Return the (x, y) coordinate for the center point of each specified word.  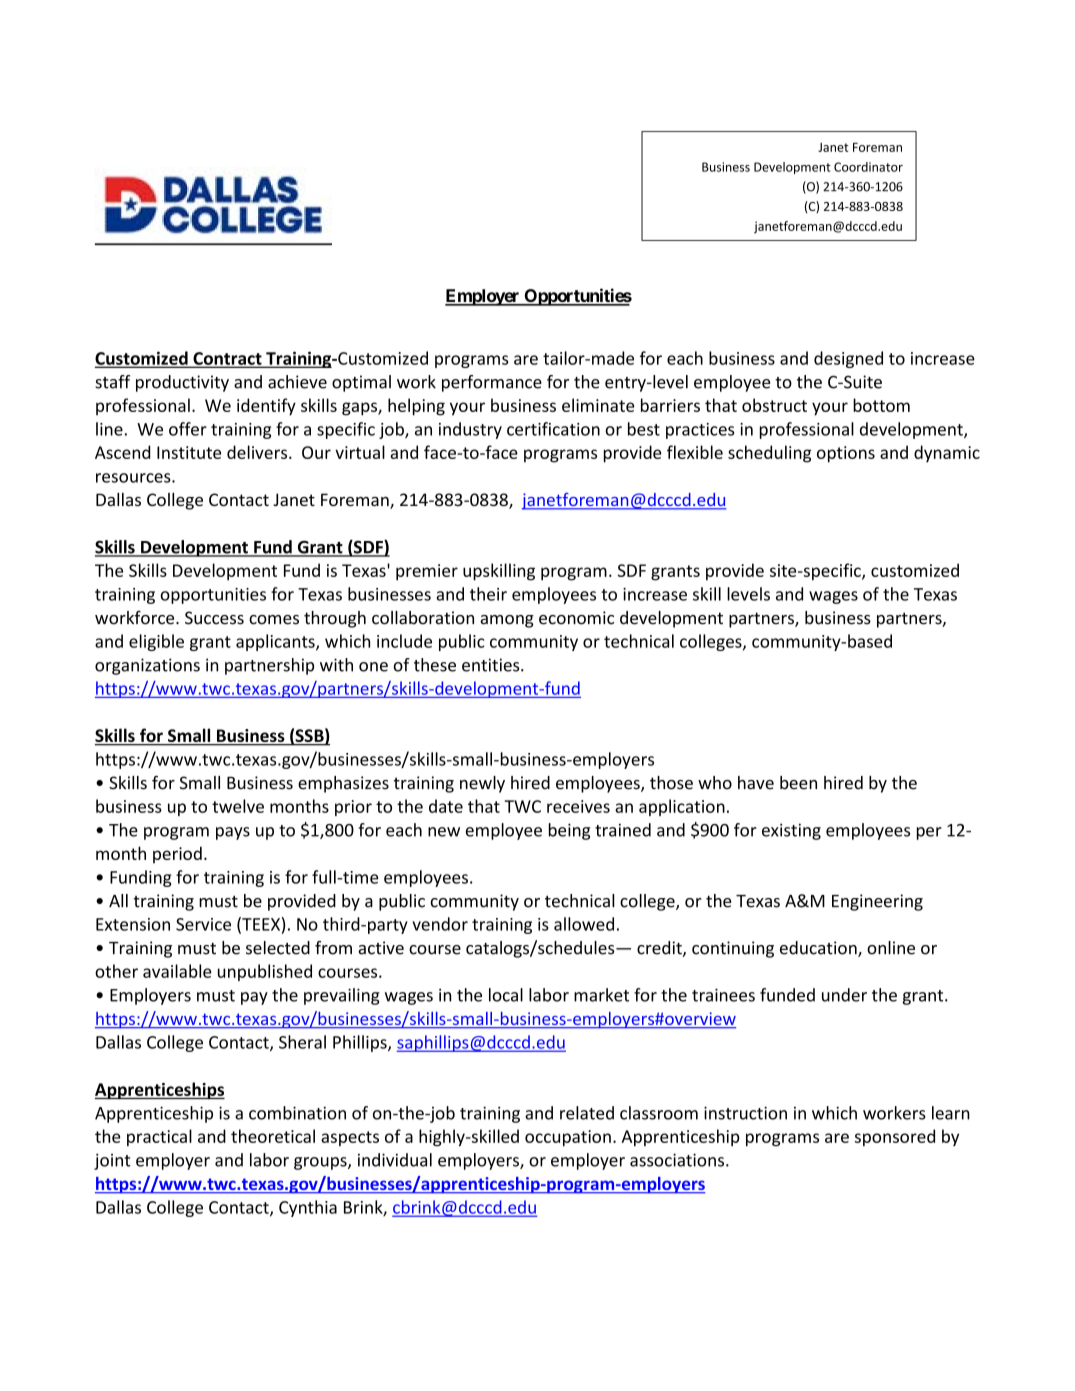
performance (492, 383)
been (798, 783)
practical (159, 1137)
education (819, 949)
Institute (189, 452)
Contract (227, 359)
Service (203, 924)
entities (492, 665)
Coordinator (868, 167)
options (846, 454)
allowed (584, 924)
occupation (568, 1138)
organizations (147, 666)
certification (553, 429)
